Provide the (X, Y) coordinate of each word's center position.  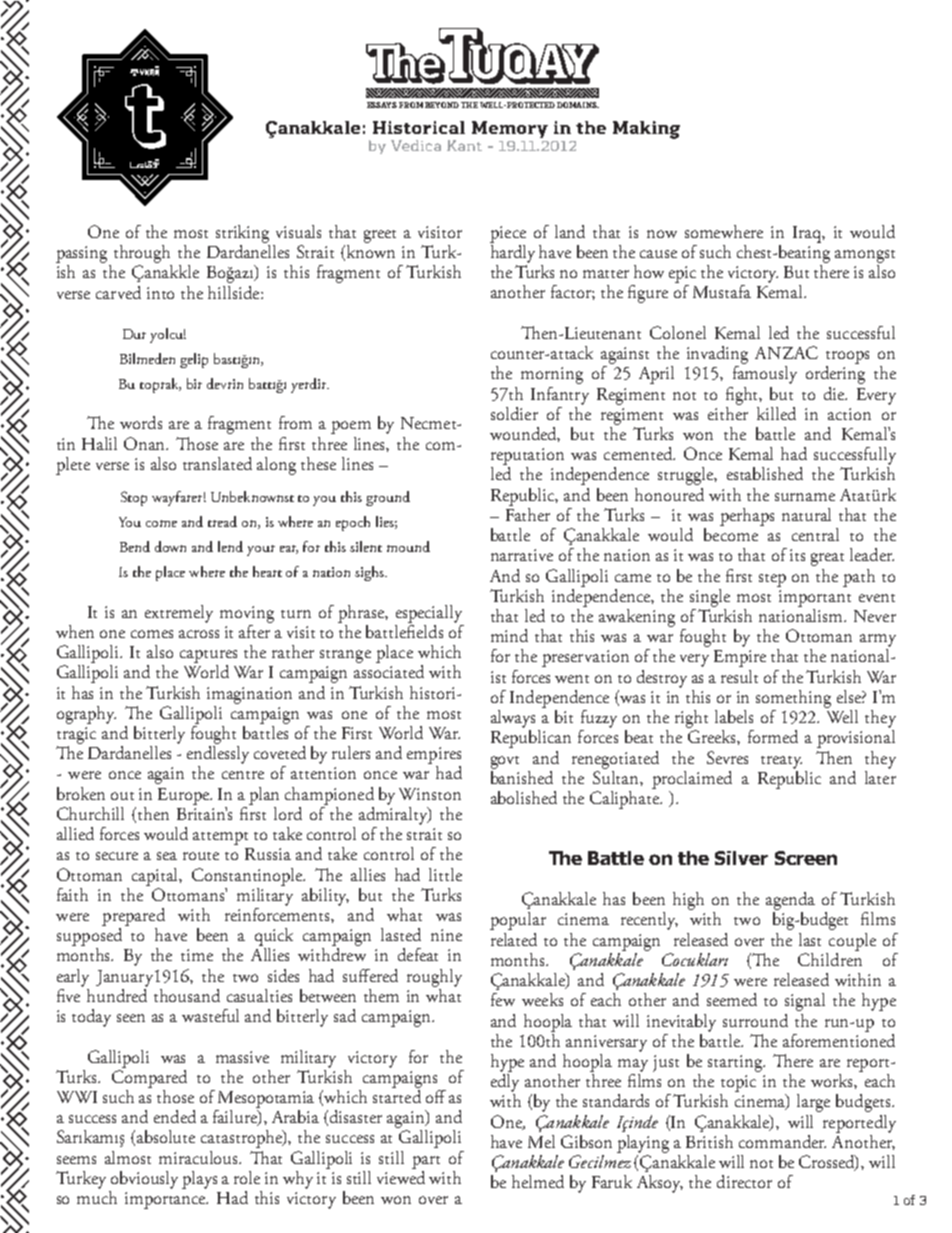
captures (208, 656)
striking (242, 234)
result (739, 676)
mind (509, 635)
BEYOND (442, 105)
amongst (865, 256)
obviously (144, 1180)
